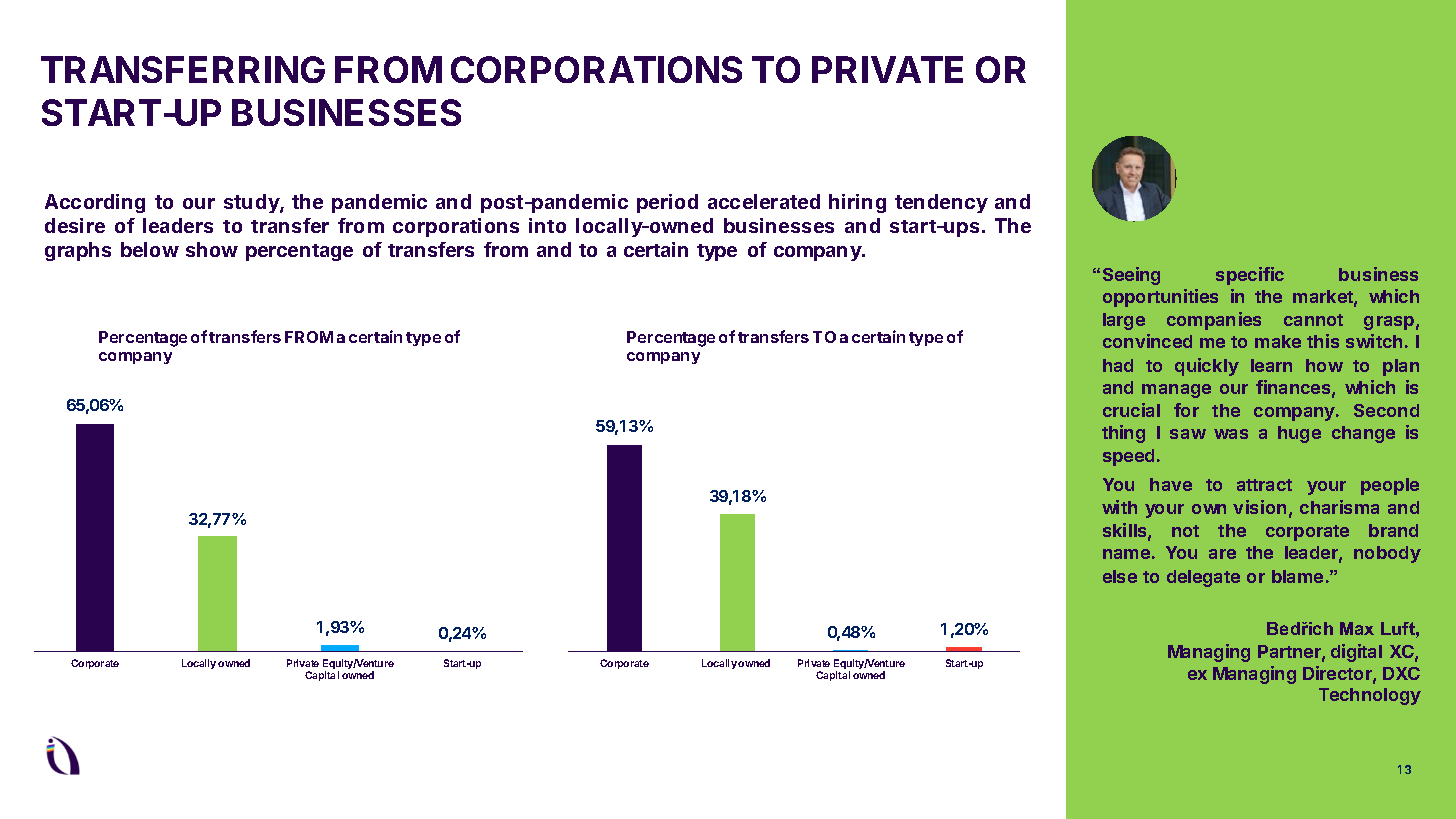  Describe the element at coordinates (1120, 576) in the page. I see `else` at that location.
